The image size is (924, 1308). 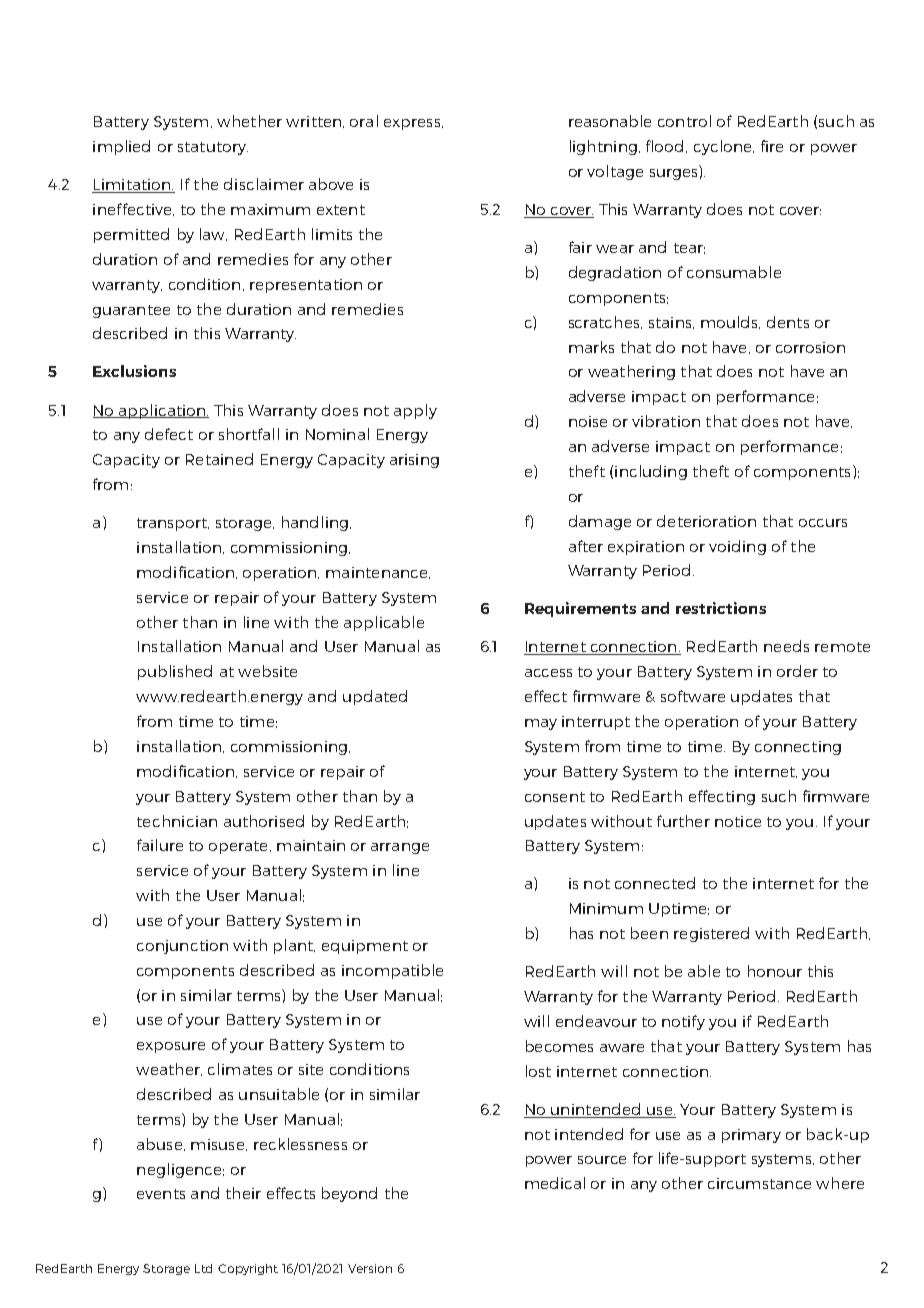 What do you see at coordinates (775, 971) in the image?
I see `honour` at bounding box center [775, 971].
